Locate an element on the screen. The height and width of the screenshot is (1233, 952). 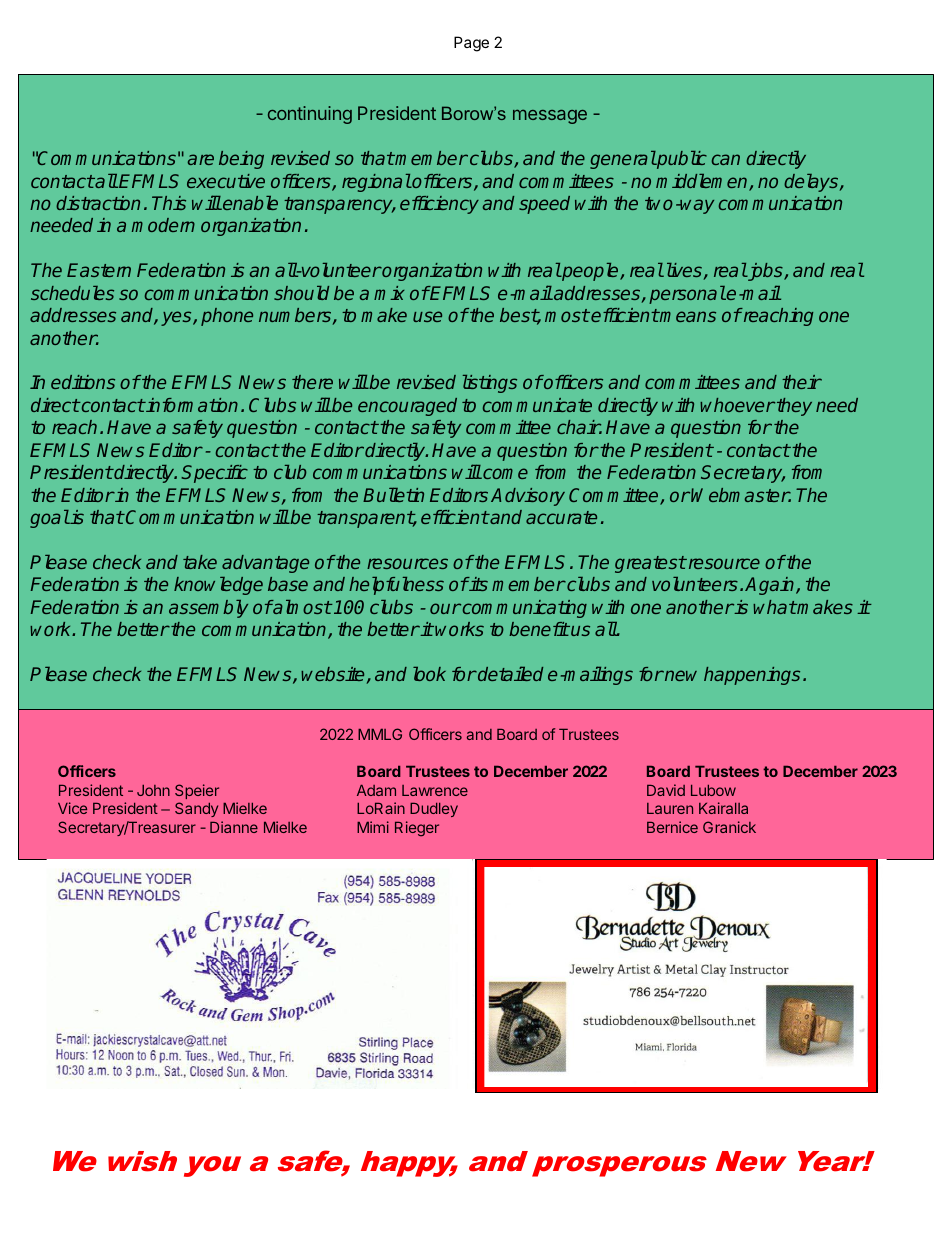
take is located at coordinates (200, 562).
